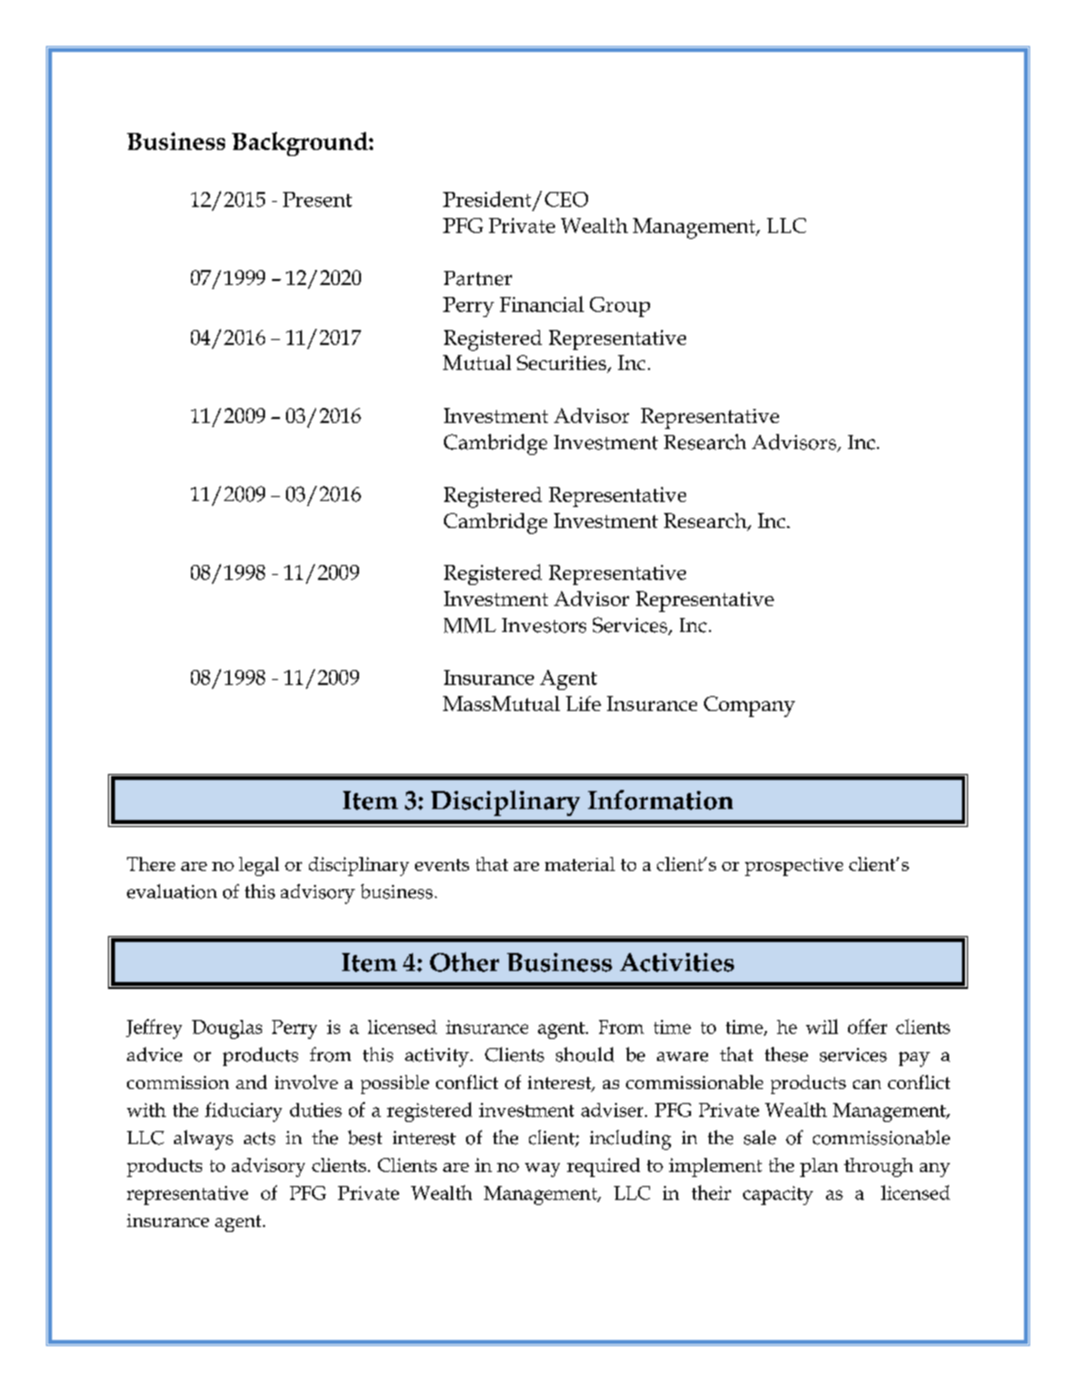 The image size is (1076, 1392). I want to click on Background, so click(301, 144).
